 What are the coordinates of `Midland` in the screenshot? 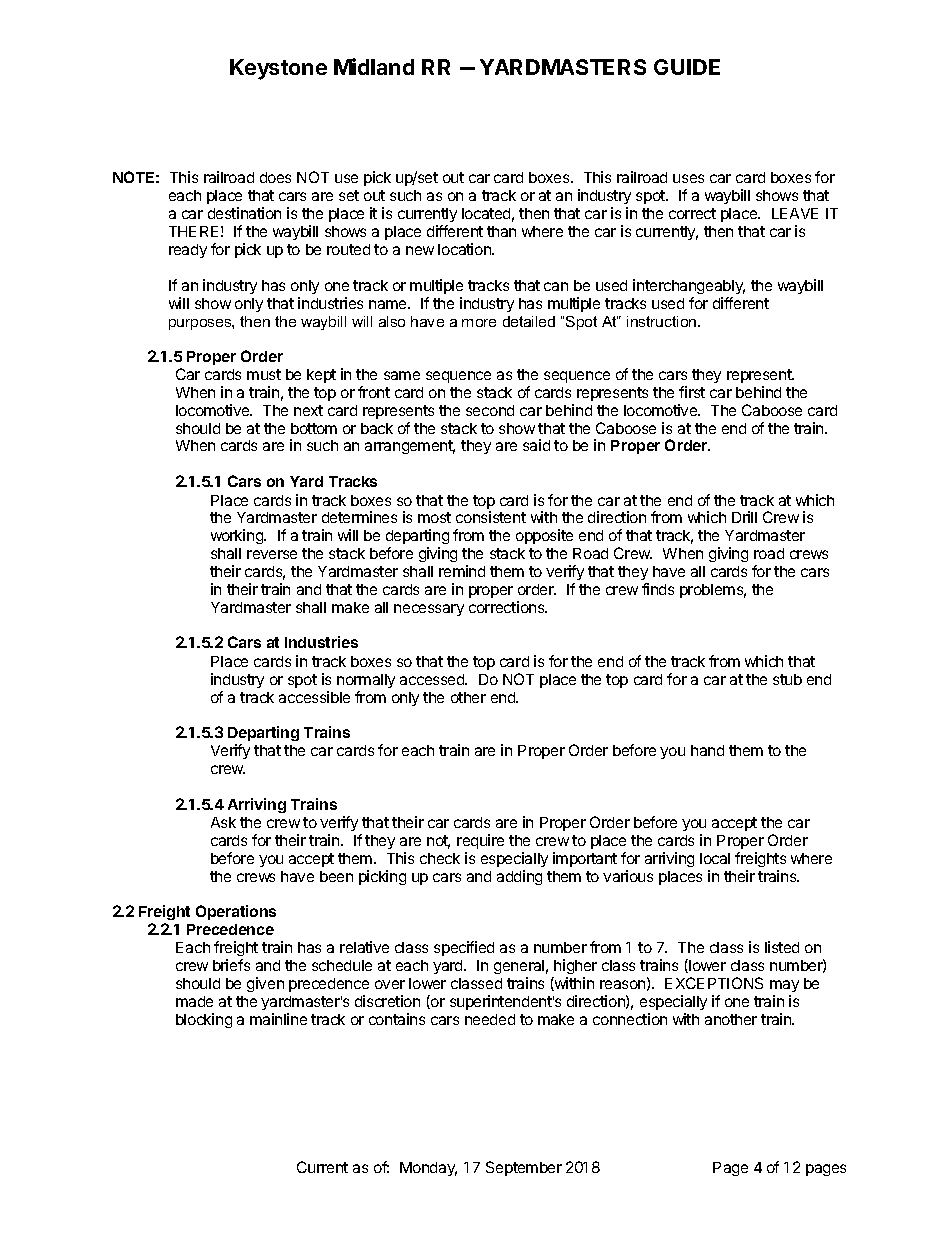 It's located at (374, 66).
